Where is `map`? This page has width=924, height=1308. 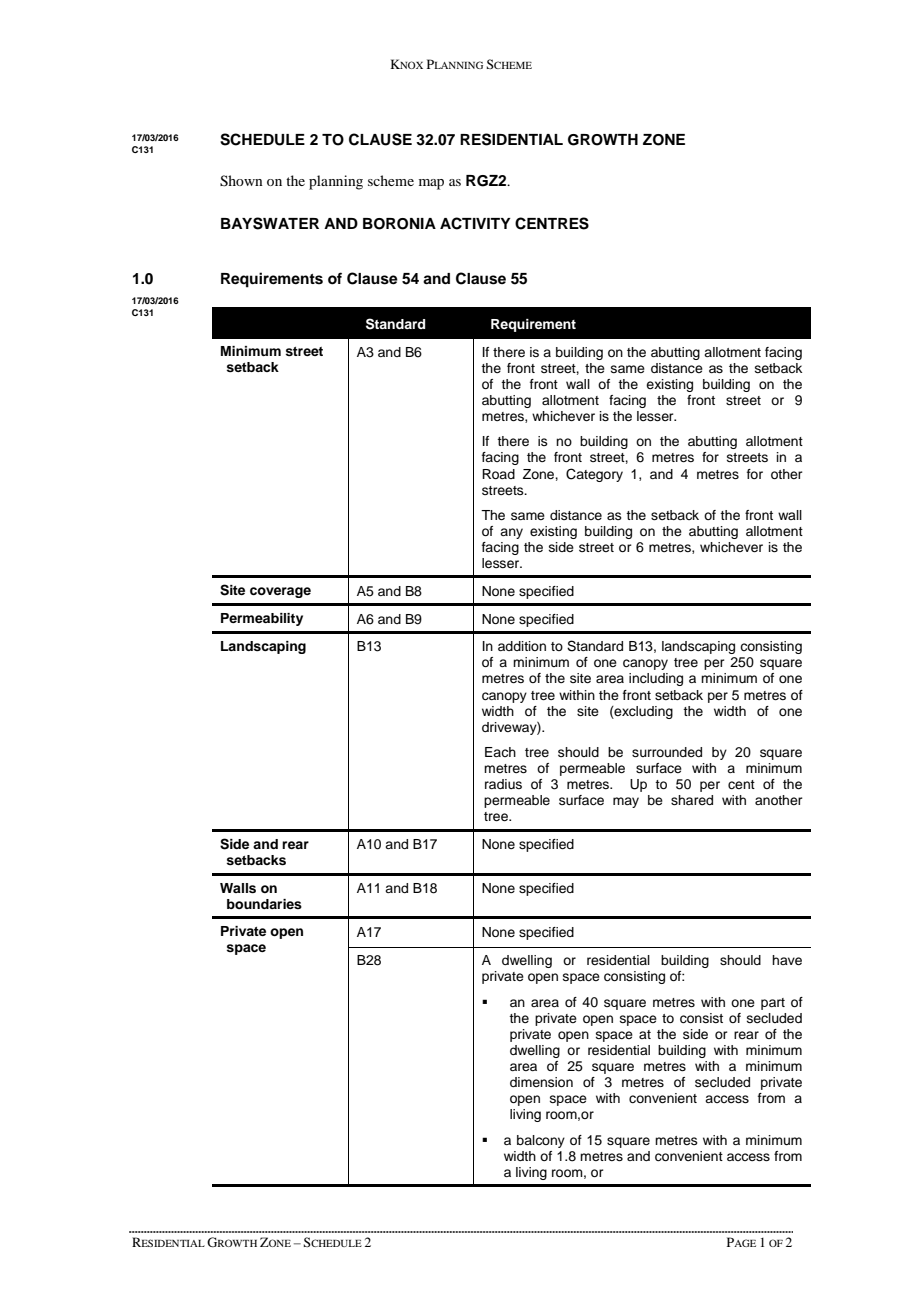
map is located at coordinates (431, 184).
